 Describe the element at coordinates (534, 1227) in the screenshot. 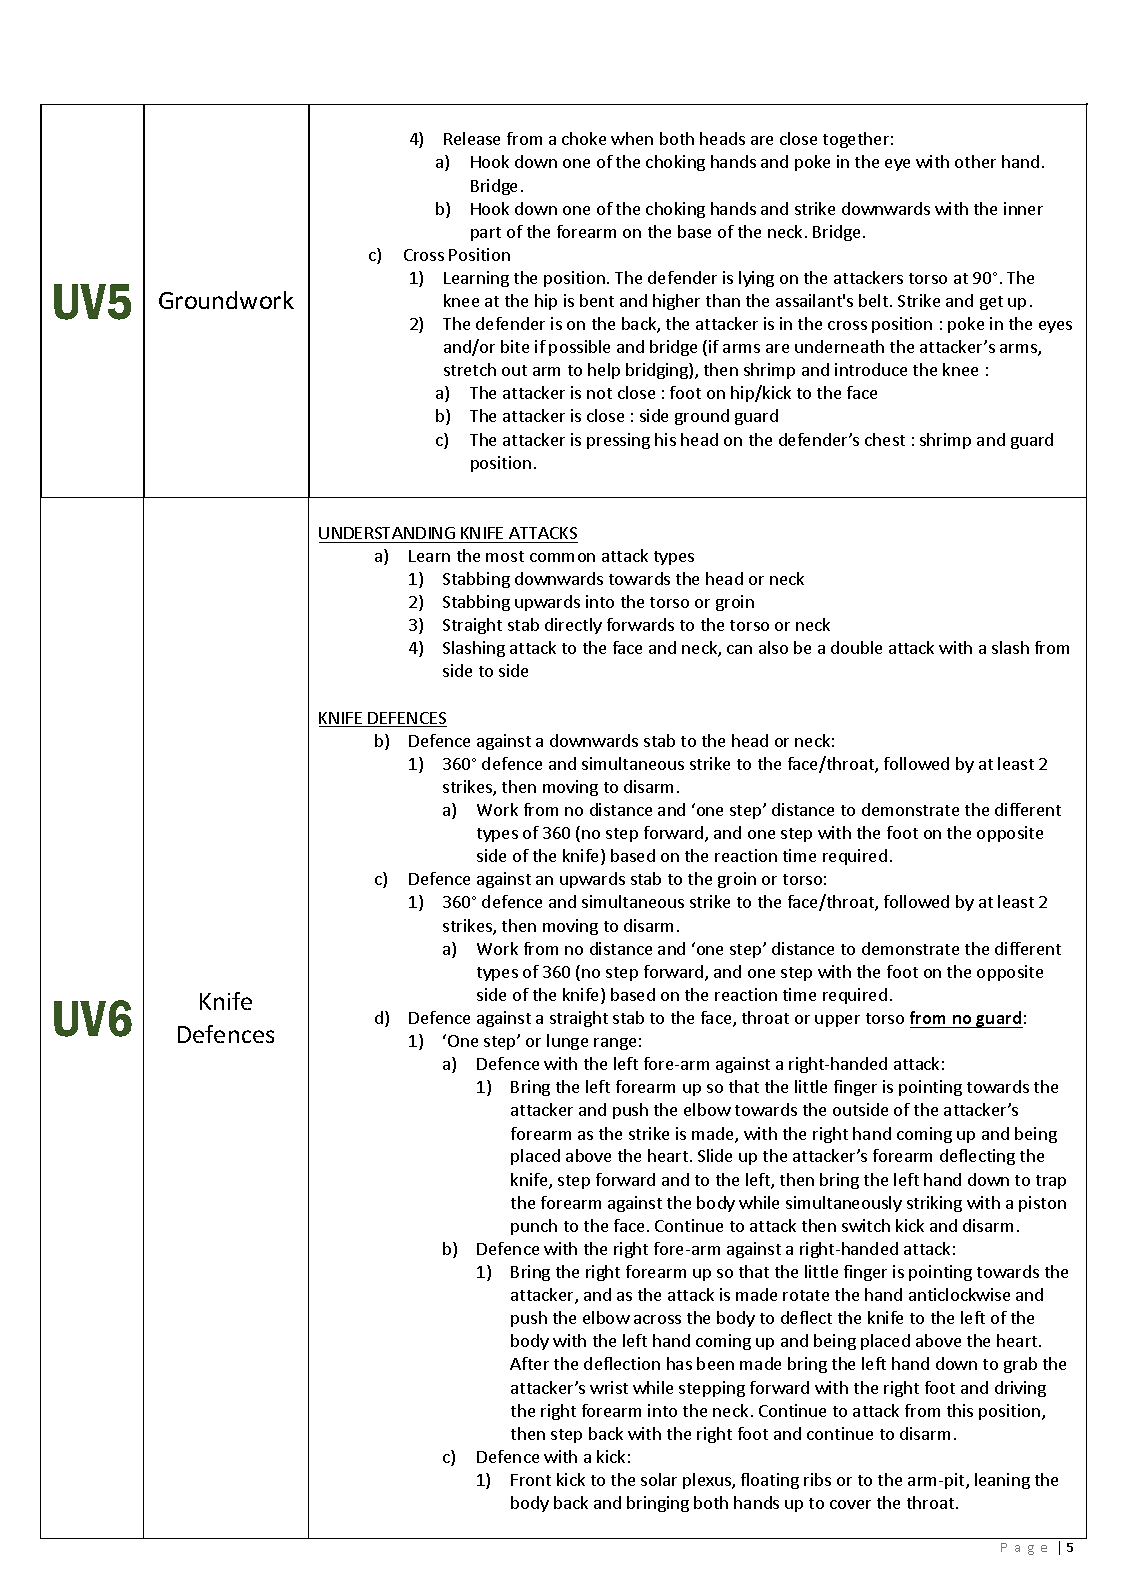

I see `punch` at that location.
